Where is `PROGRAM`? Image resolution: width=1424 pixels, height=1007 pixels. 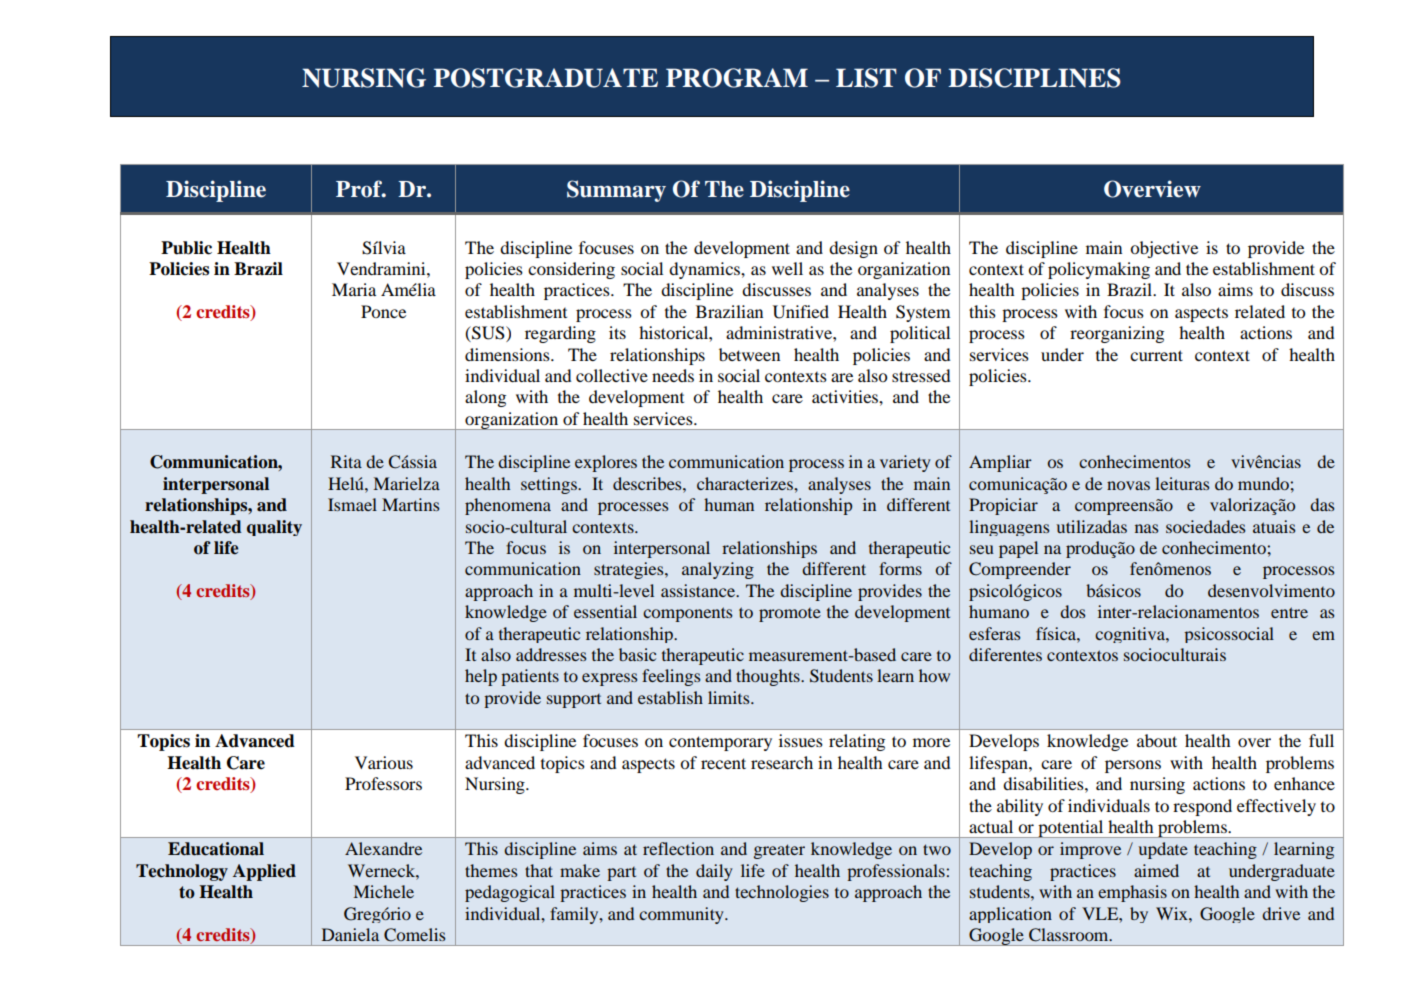
PROGRAM is located at coordinates (737, 78).
